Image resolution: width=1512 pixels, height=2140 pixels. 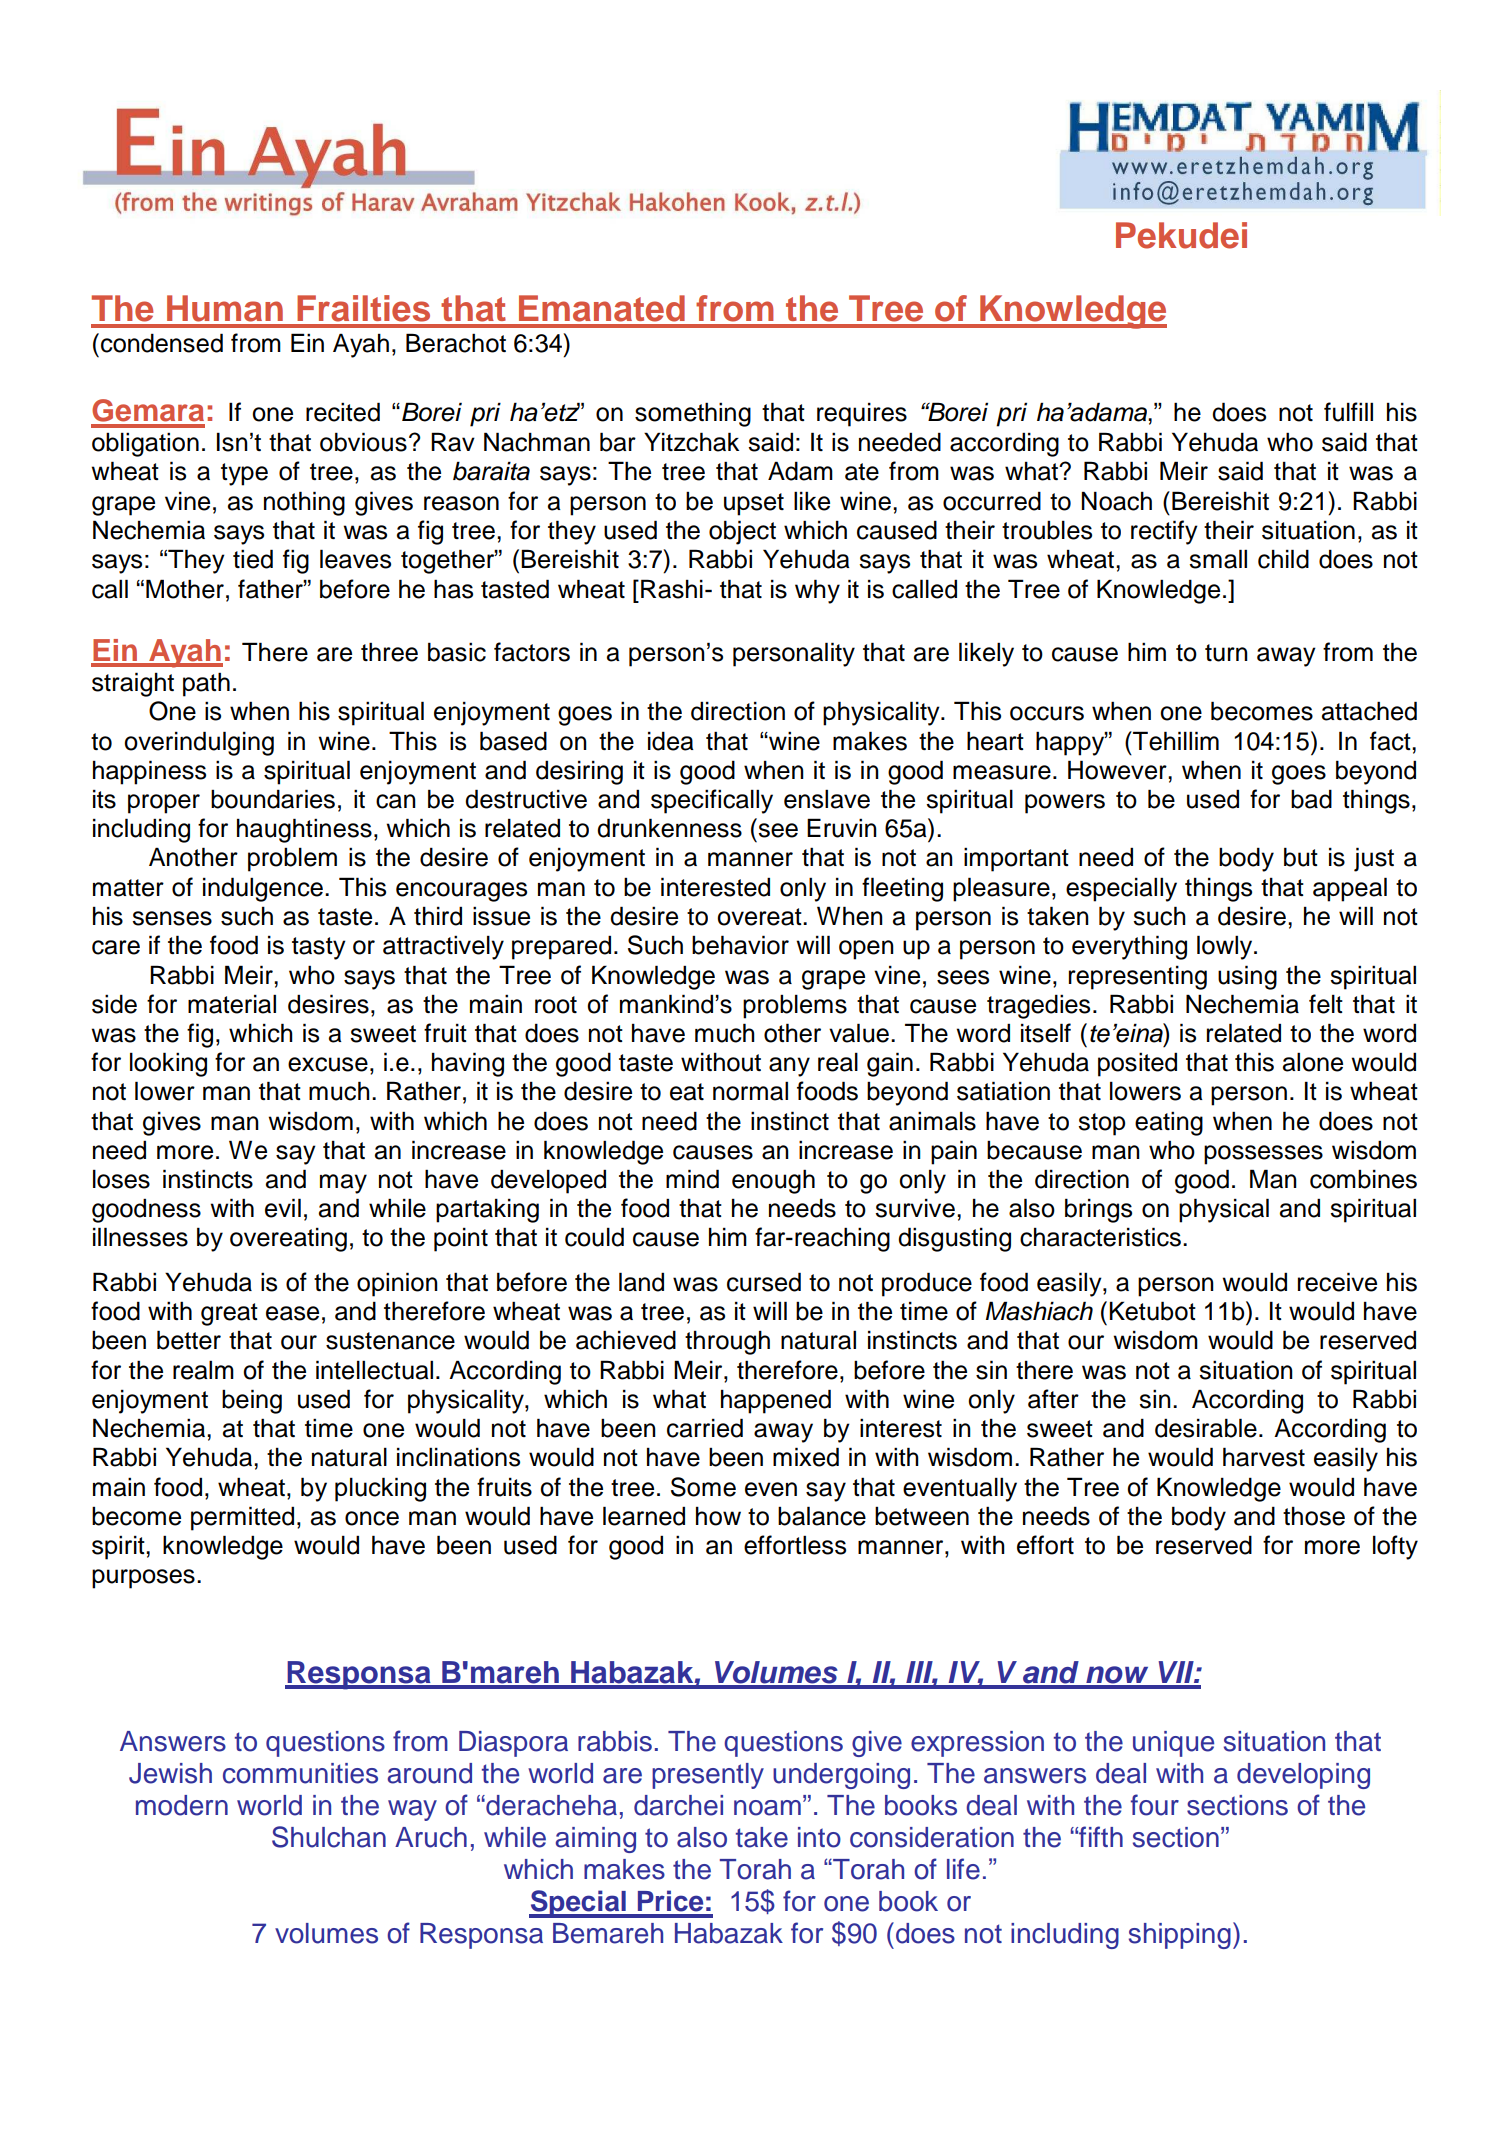 What do you see at coordinates (343, 1184) in the page?
I see `may` at bounding box center [343, 1184].
